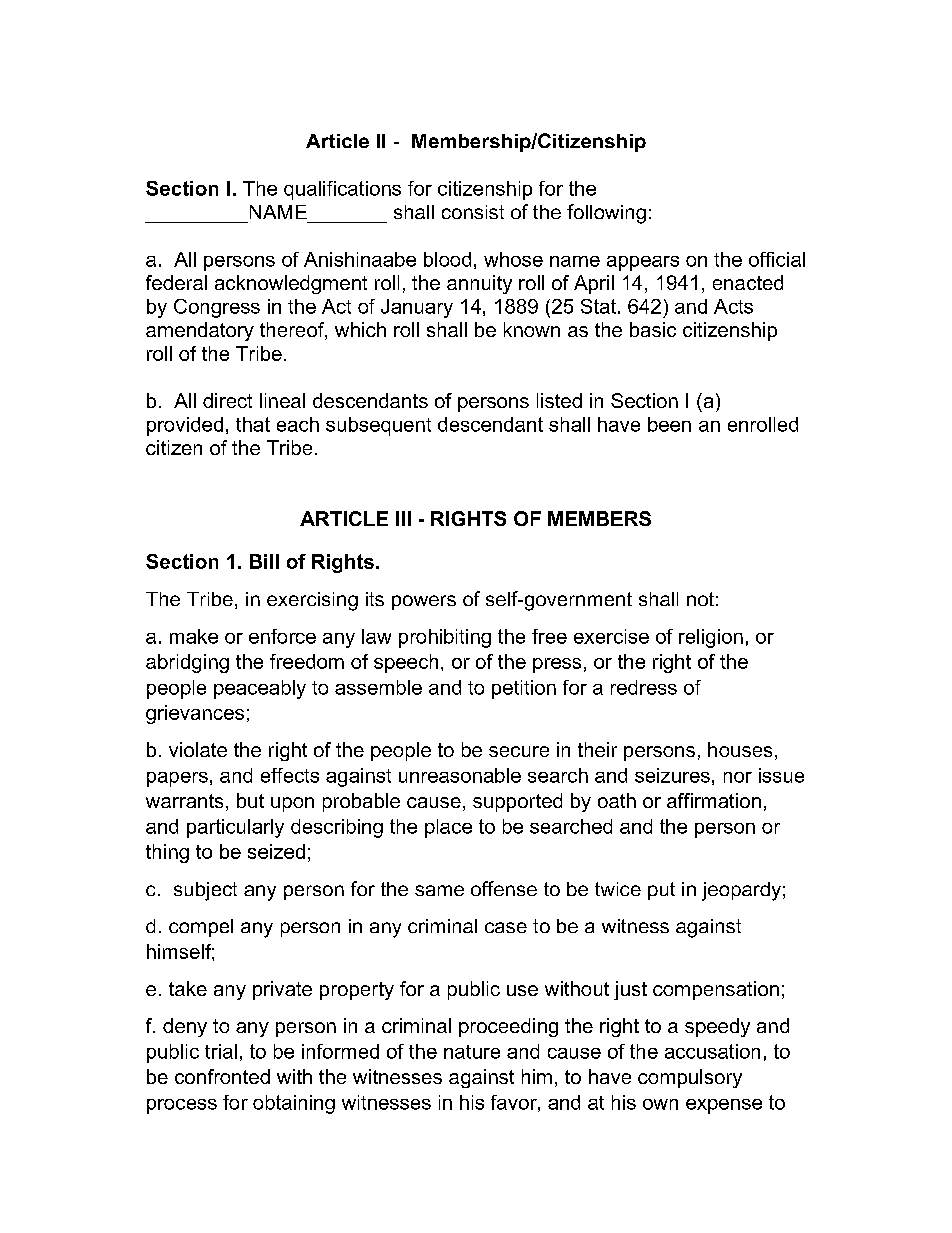 The height and width of the screenshot is (1233, 952). Describe the element at coordinates (222, 1076) in the screenshot. I see `confronted` at that location.
